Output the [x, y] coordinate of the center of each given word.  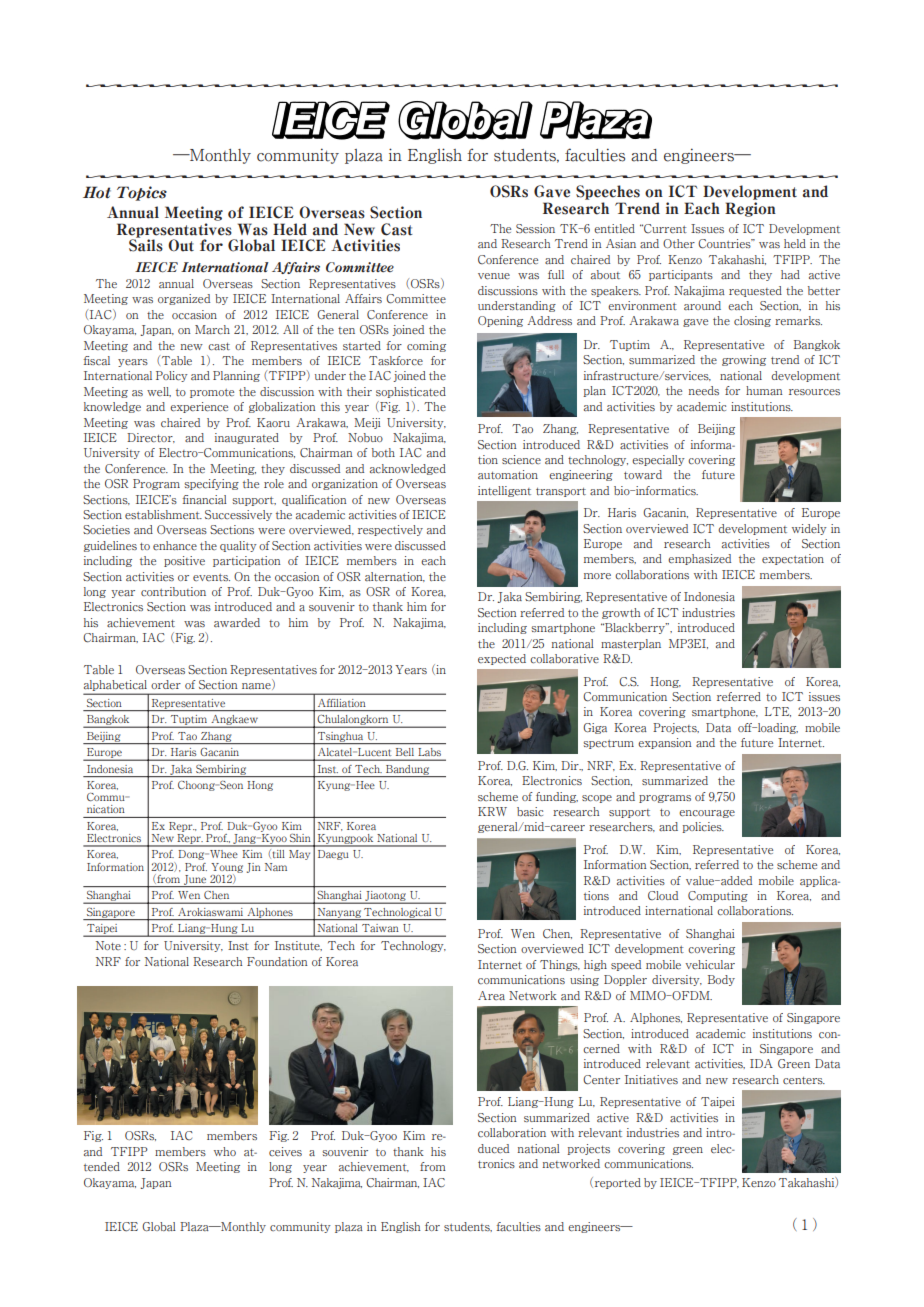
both [383, 452]
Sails [146, 244]
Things [560, 965]
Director [151, 438]
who [225, 1151]
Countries [725, 244]
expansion [665, 743]
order [166, 685]
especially [658, 460]
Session [535, 228]
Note [108, 945]
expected [502, 659]
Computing [718, 896]
